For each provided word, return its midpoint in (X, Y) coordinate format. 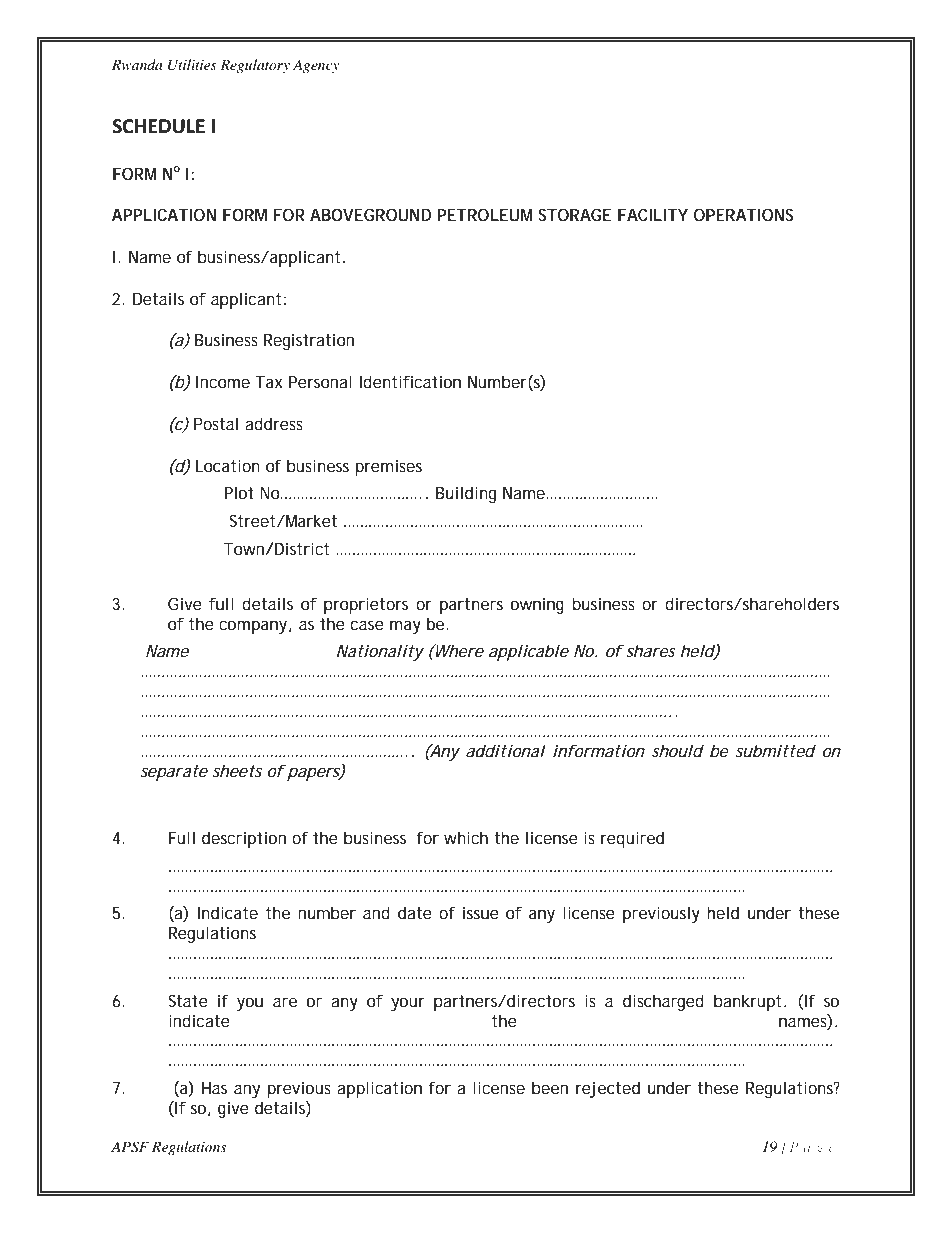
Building (466, 494)
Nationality (380, 652)
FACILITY (653, 214)
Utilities (192, 65)
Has (214, 1088)
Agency (316, 66)
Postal (216, 423)
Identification (410, 381)
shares (651, 650)
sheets (237, 770)
